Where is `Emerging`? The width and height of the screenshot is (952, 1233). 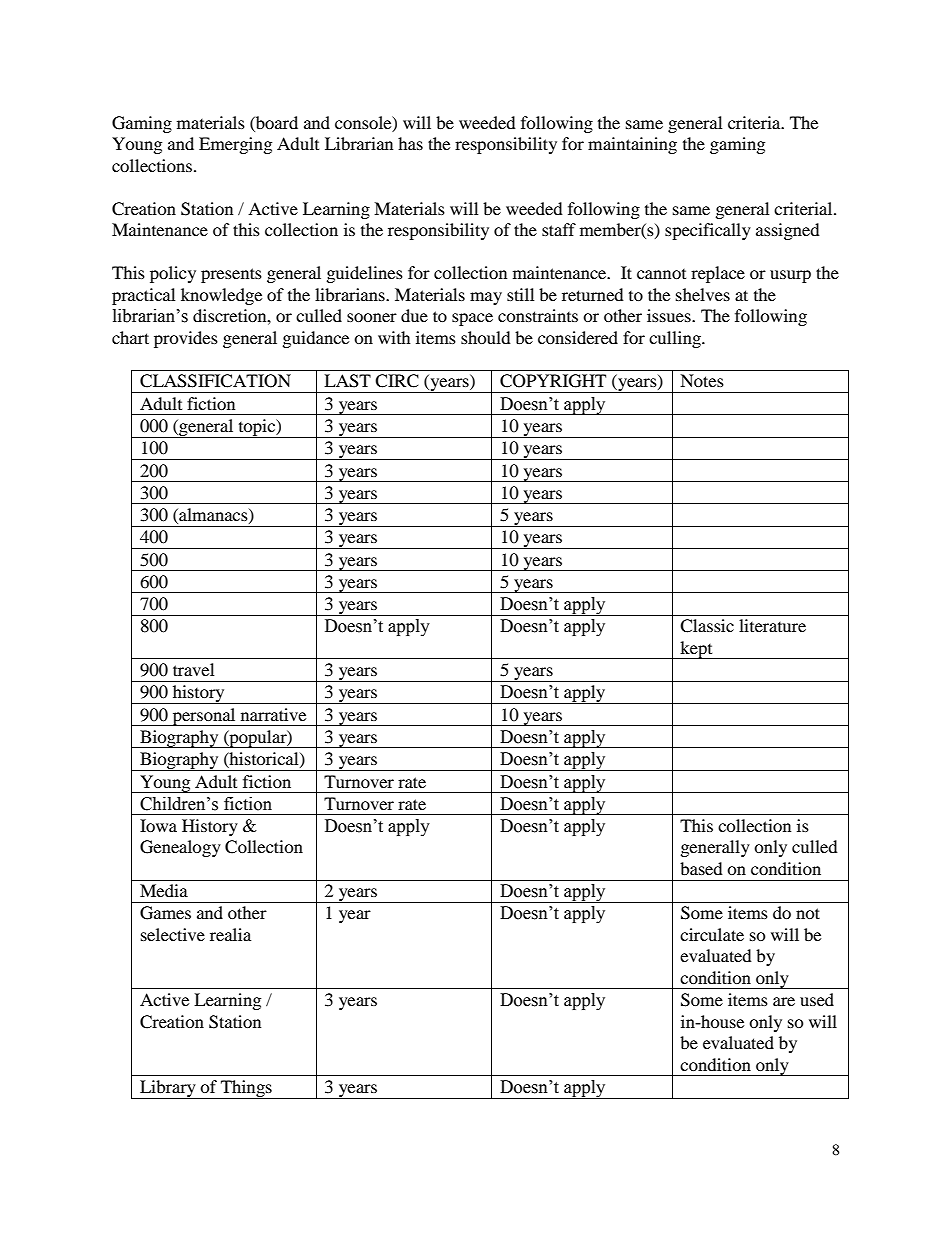
Emerging is located at coordinates (235, 145).
